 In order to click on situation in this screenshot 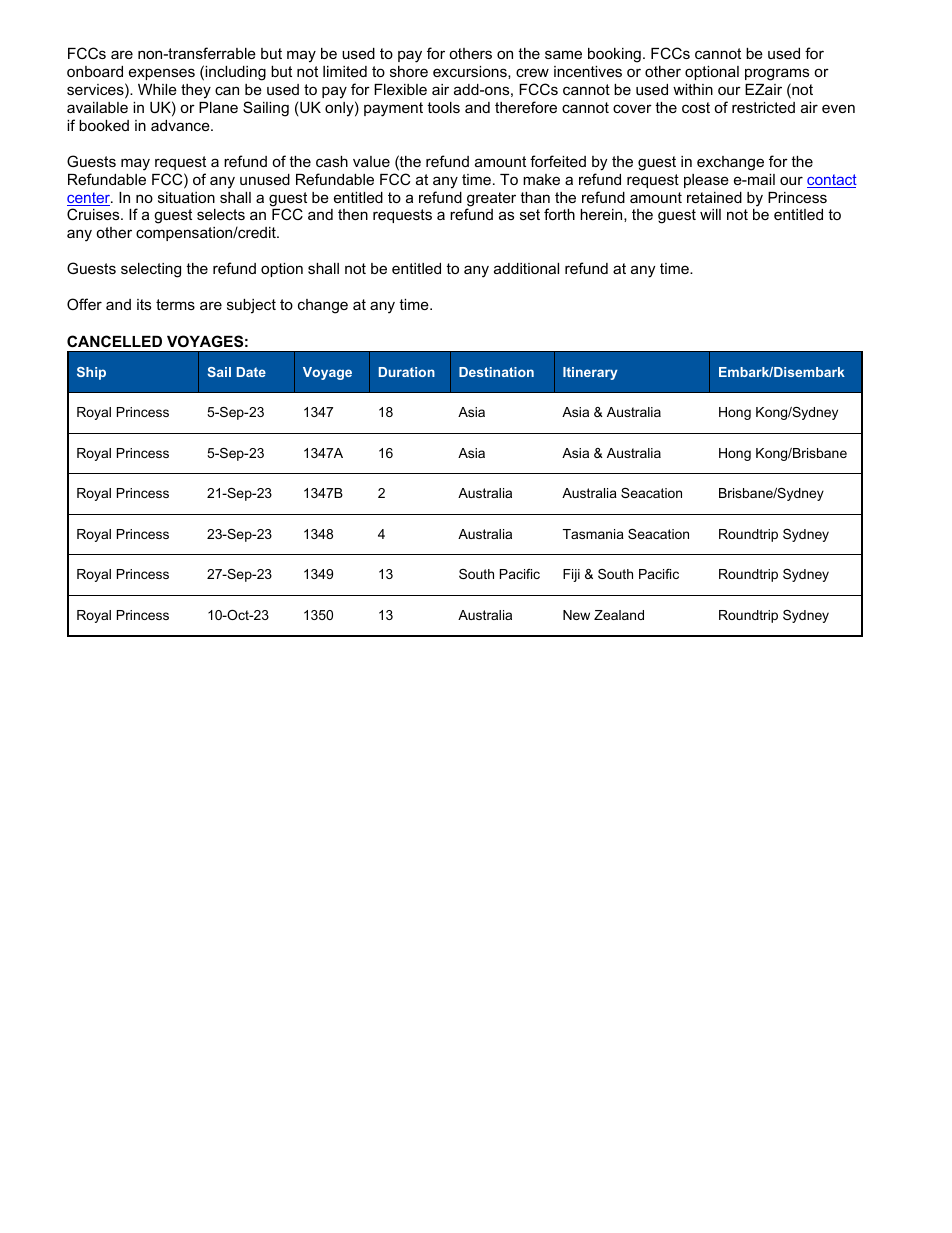, I will do `click(186, 197)`.
